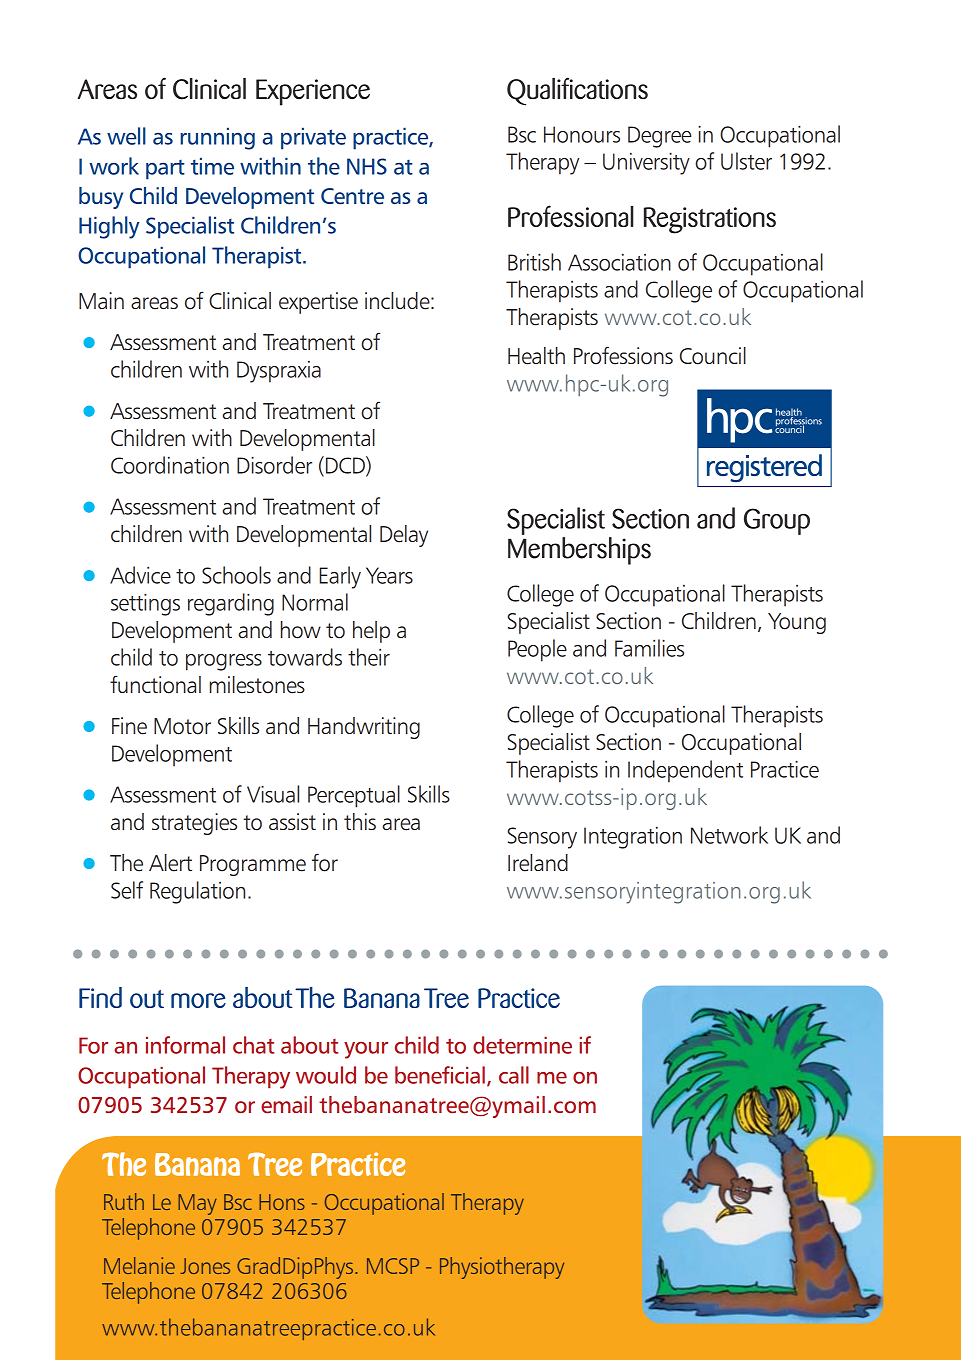  What do you see at coordinates (197, 1204) in the screenshot?
I see `May` at bounding box center [197, 1204].
